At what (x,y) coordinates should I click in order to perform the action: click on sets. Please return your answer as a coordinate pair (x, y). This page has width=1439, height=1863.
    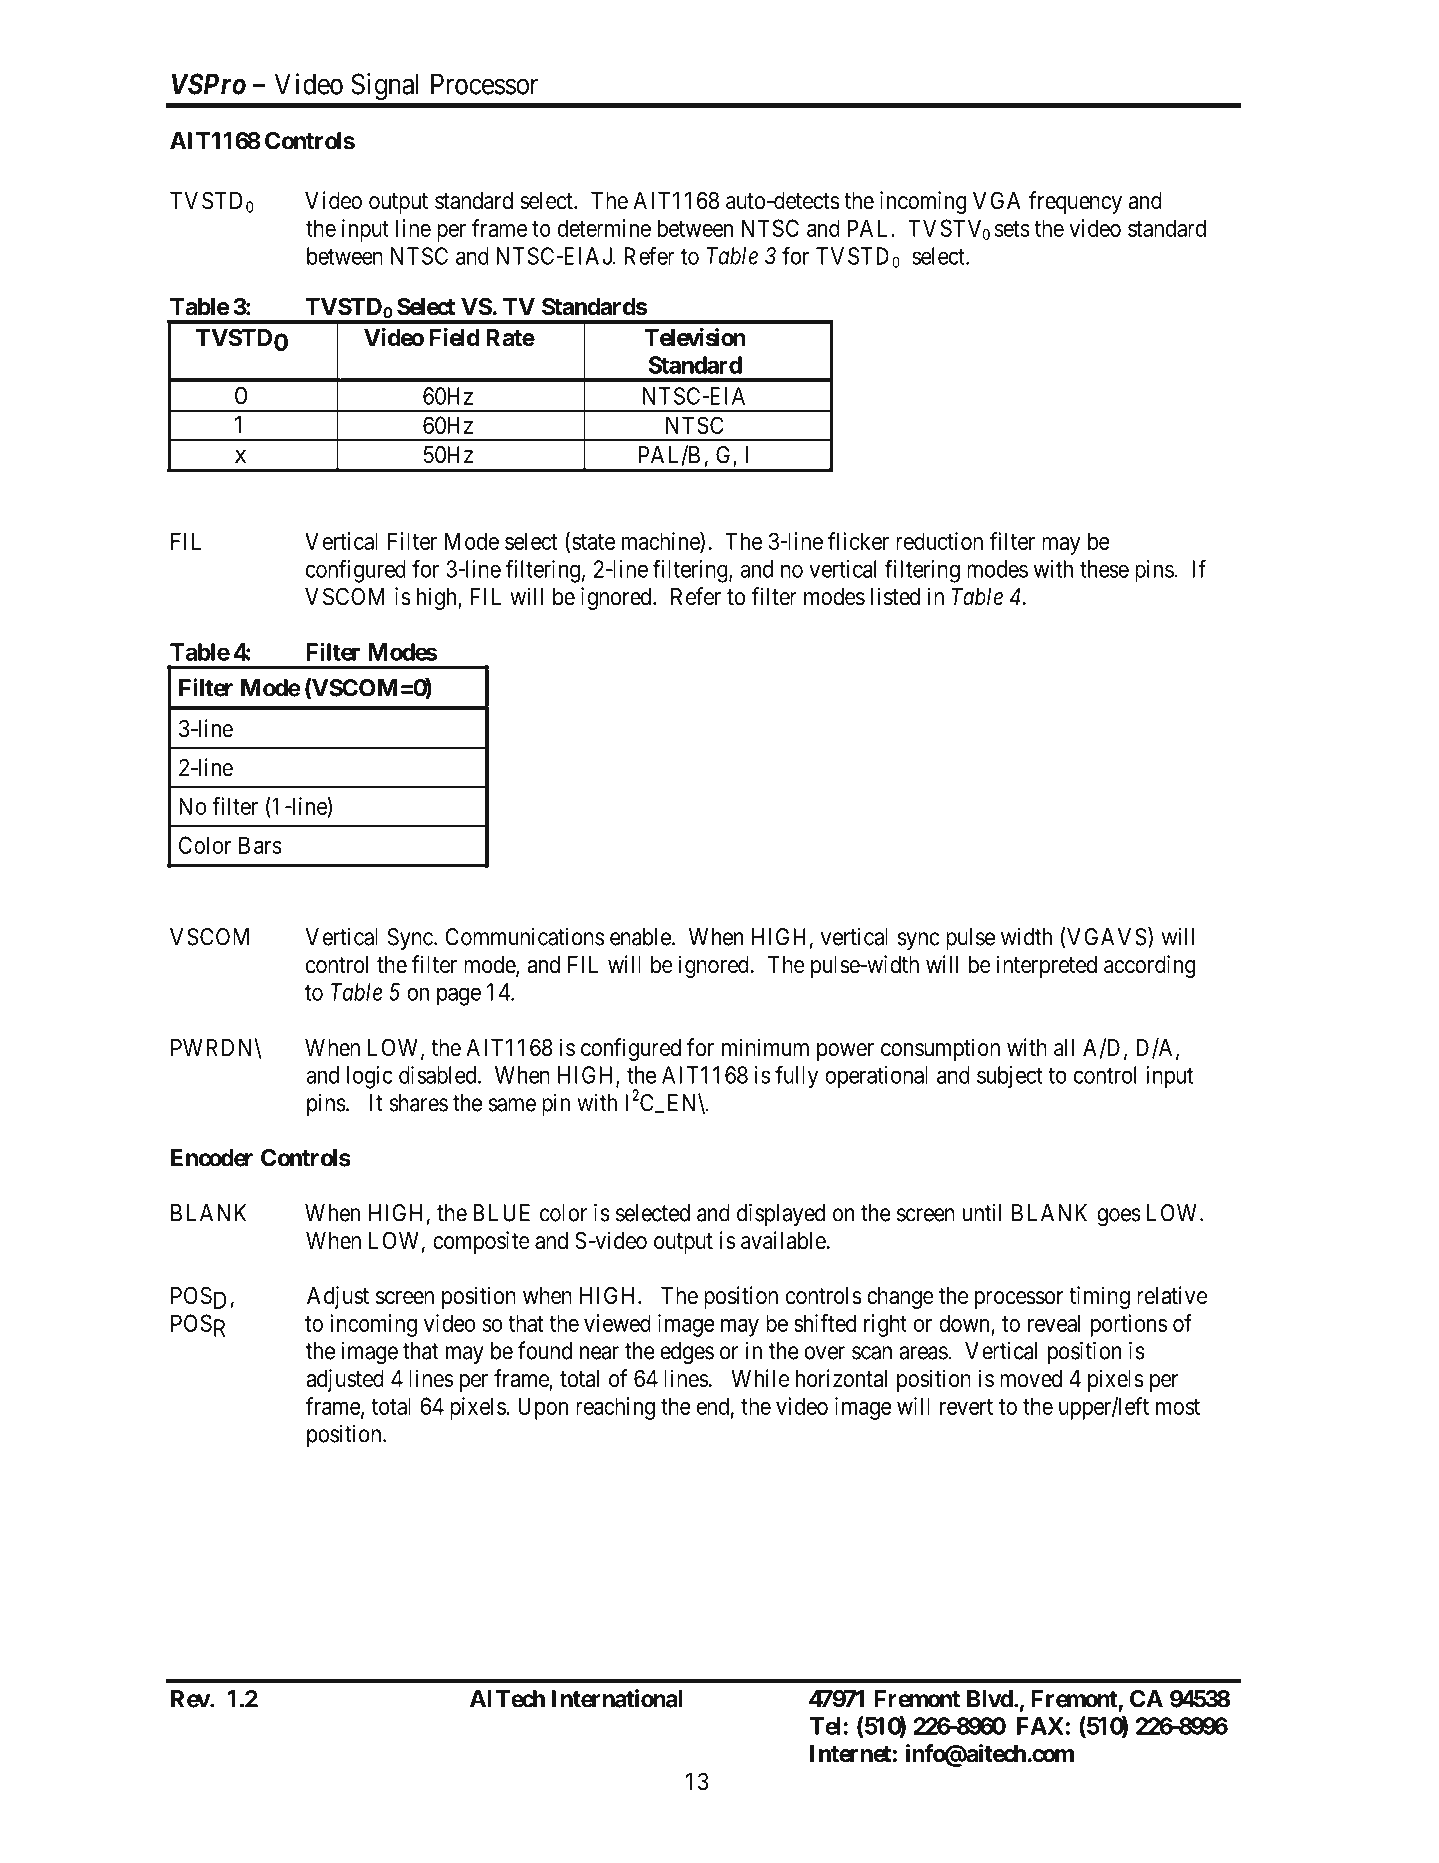
    Looking at the image, I should click on (1012, 229).
